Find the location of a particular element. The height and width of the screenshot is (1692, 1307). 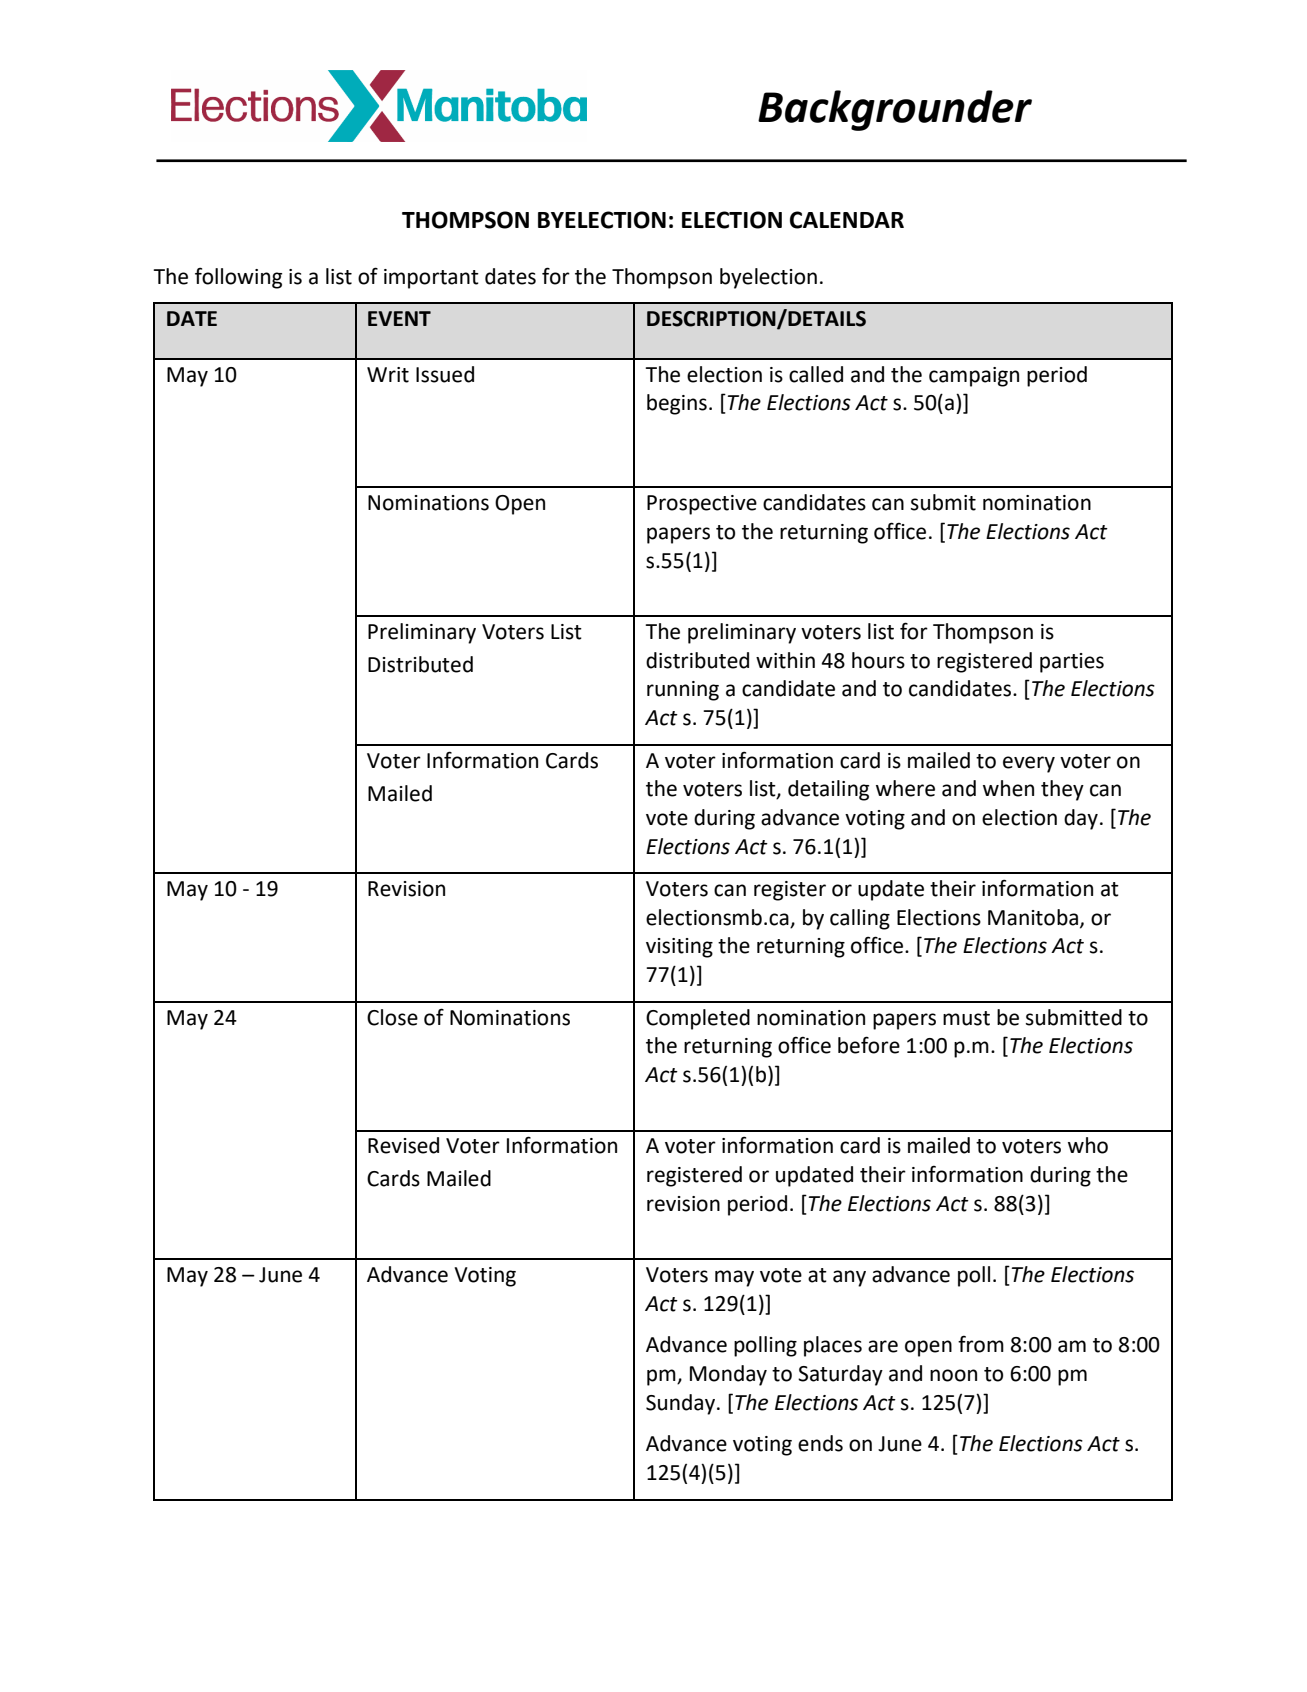

begins is located at coordinates (677, 404).
